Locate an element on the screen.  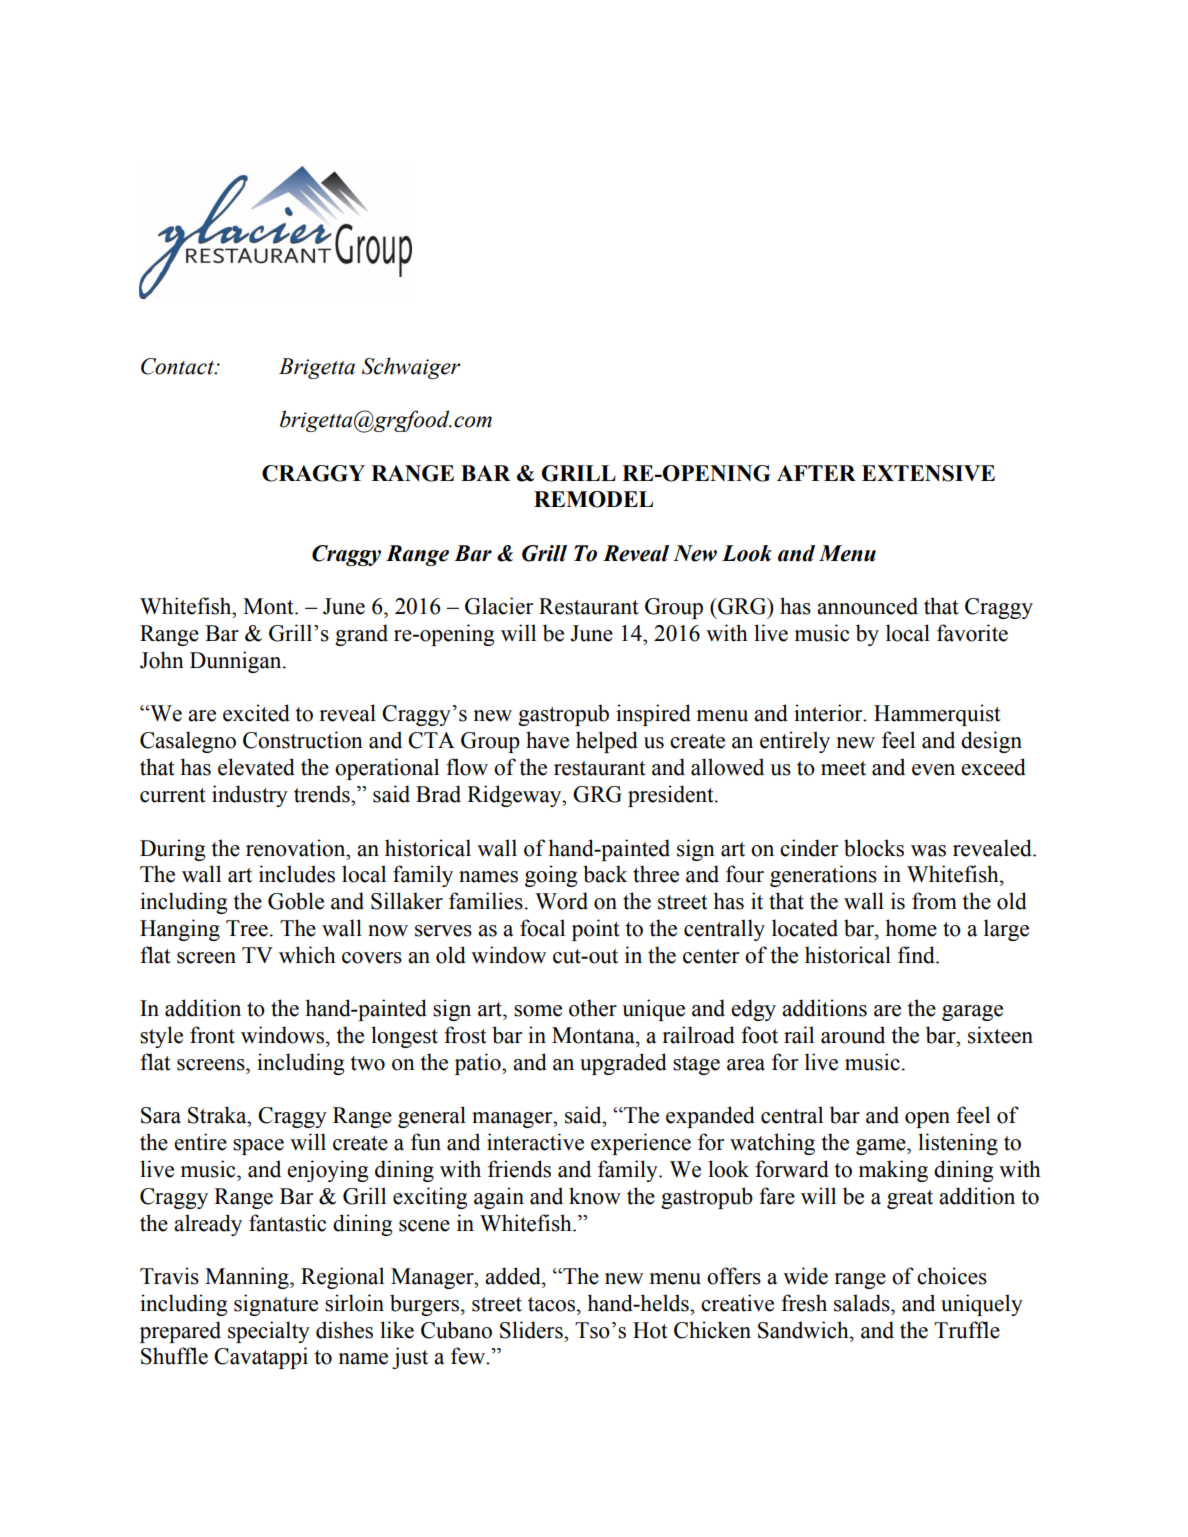
EXTENSIVE is located at coordinates (928, 473).
